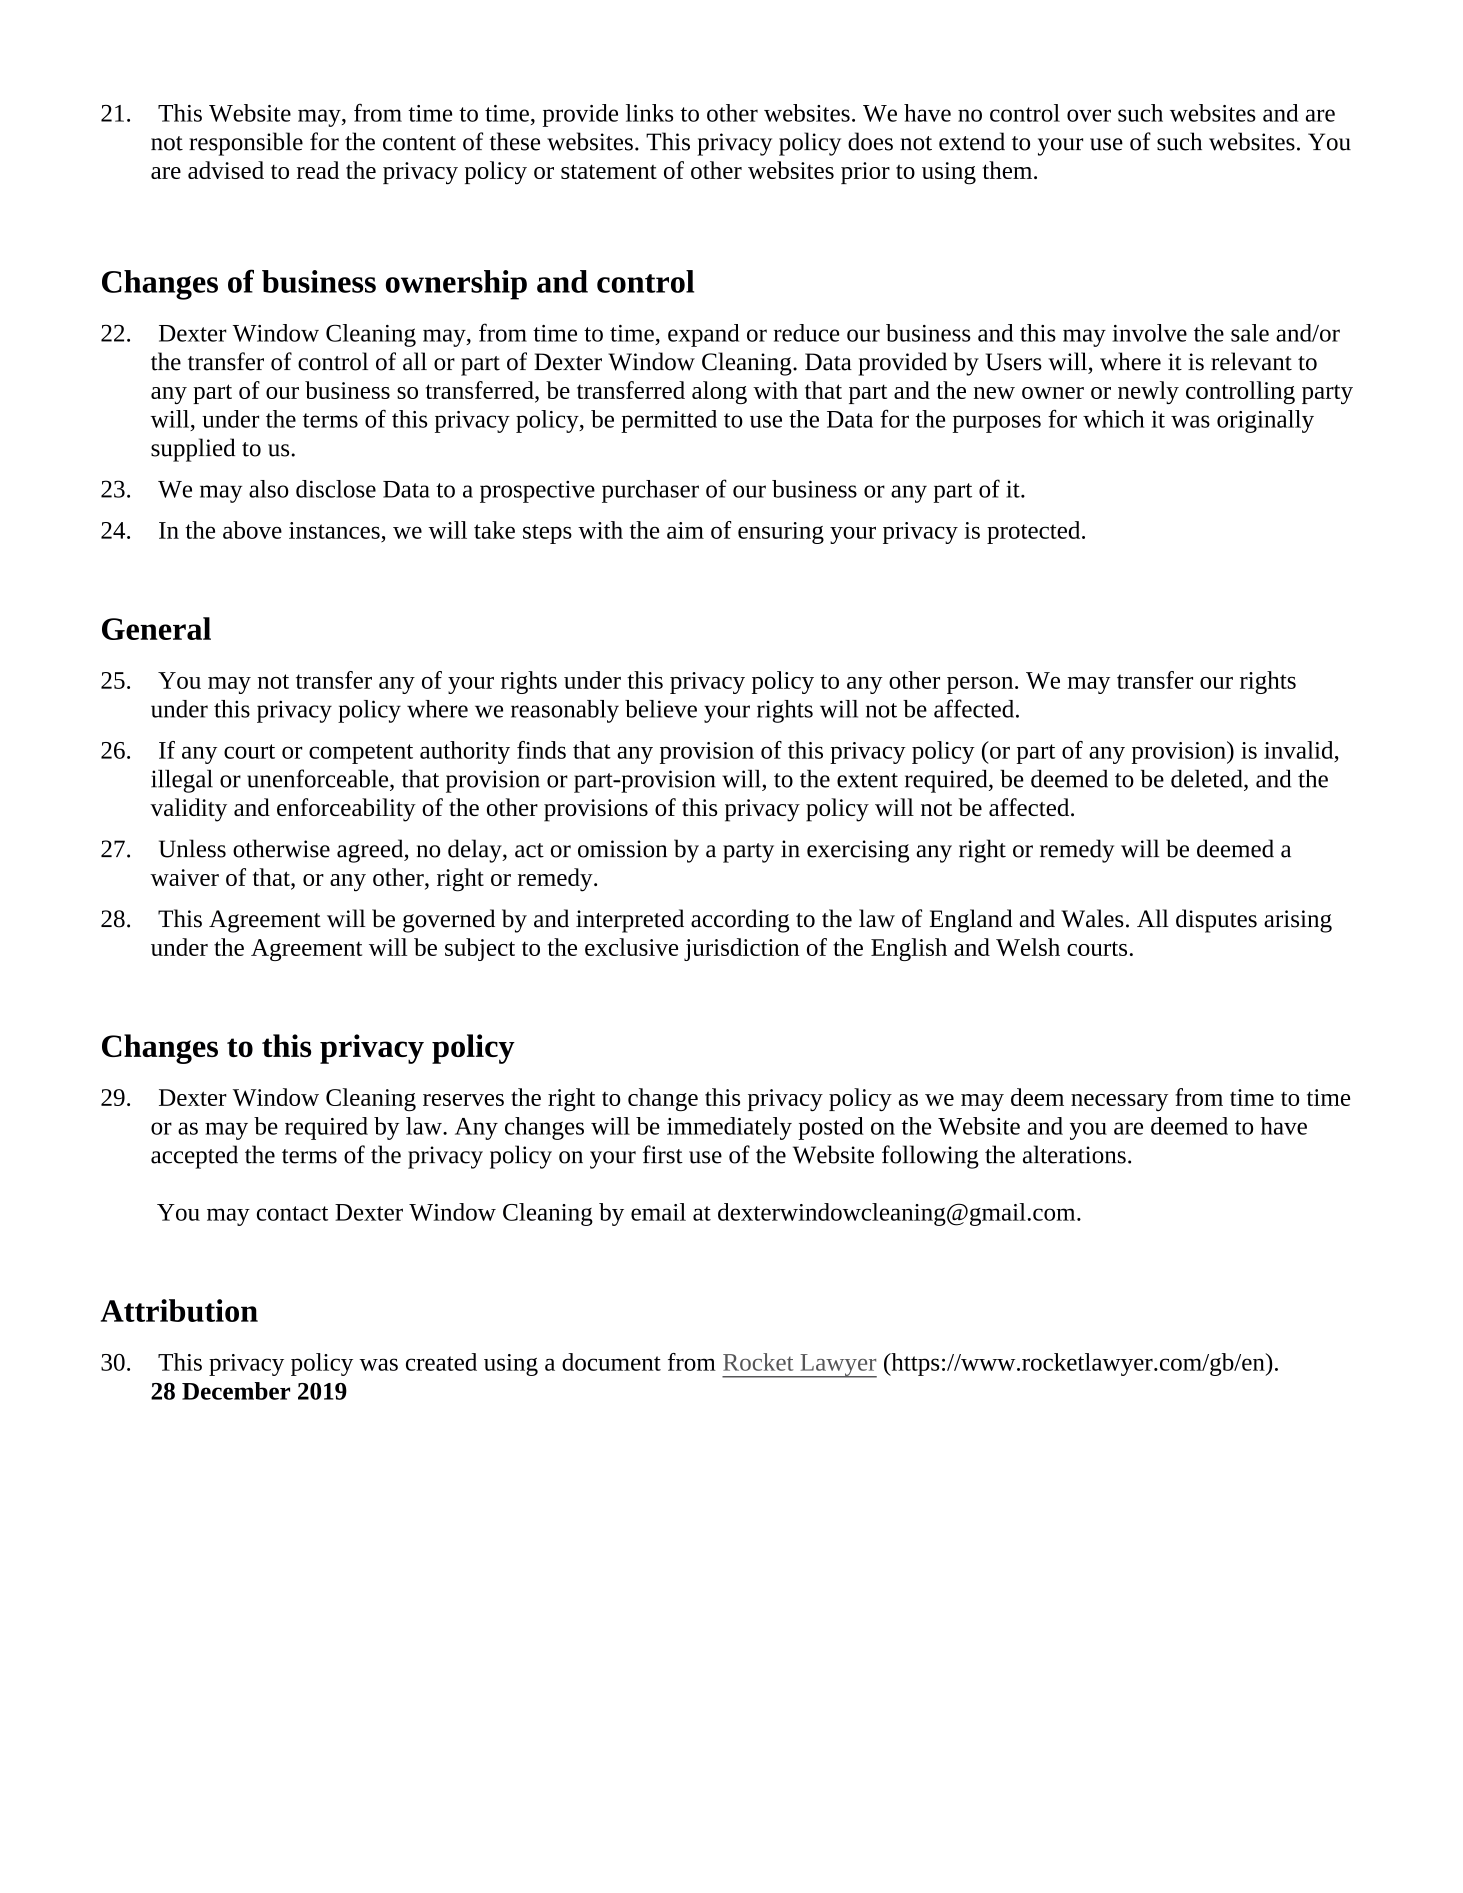  Describe the element at coordinates (319, 778) in the screenshot. I see `unenforceable` at that location.
